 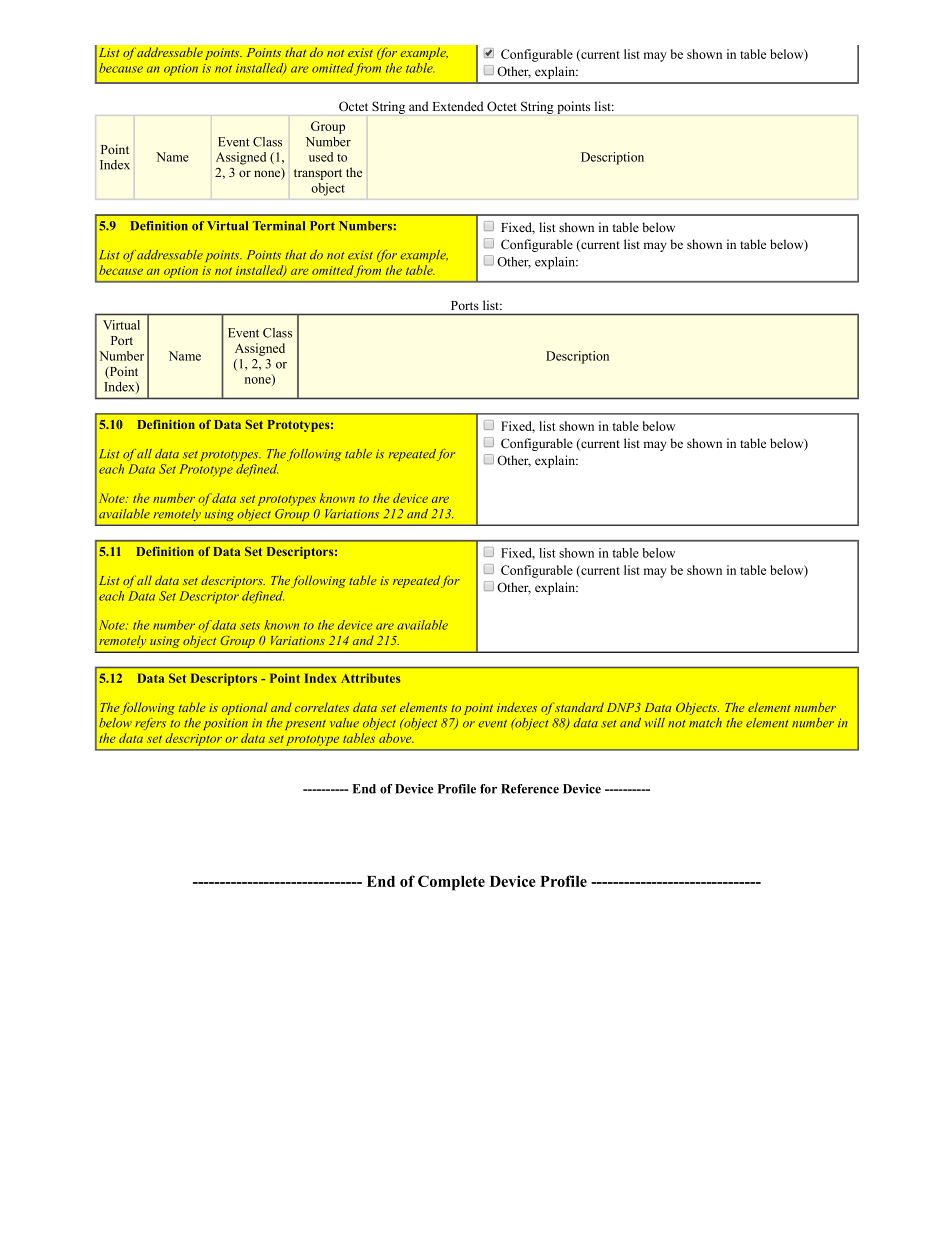 What do you see at coordinates (451, 883) in the image?
I see `Complete` at bounding box center [451, 883].
